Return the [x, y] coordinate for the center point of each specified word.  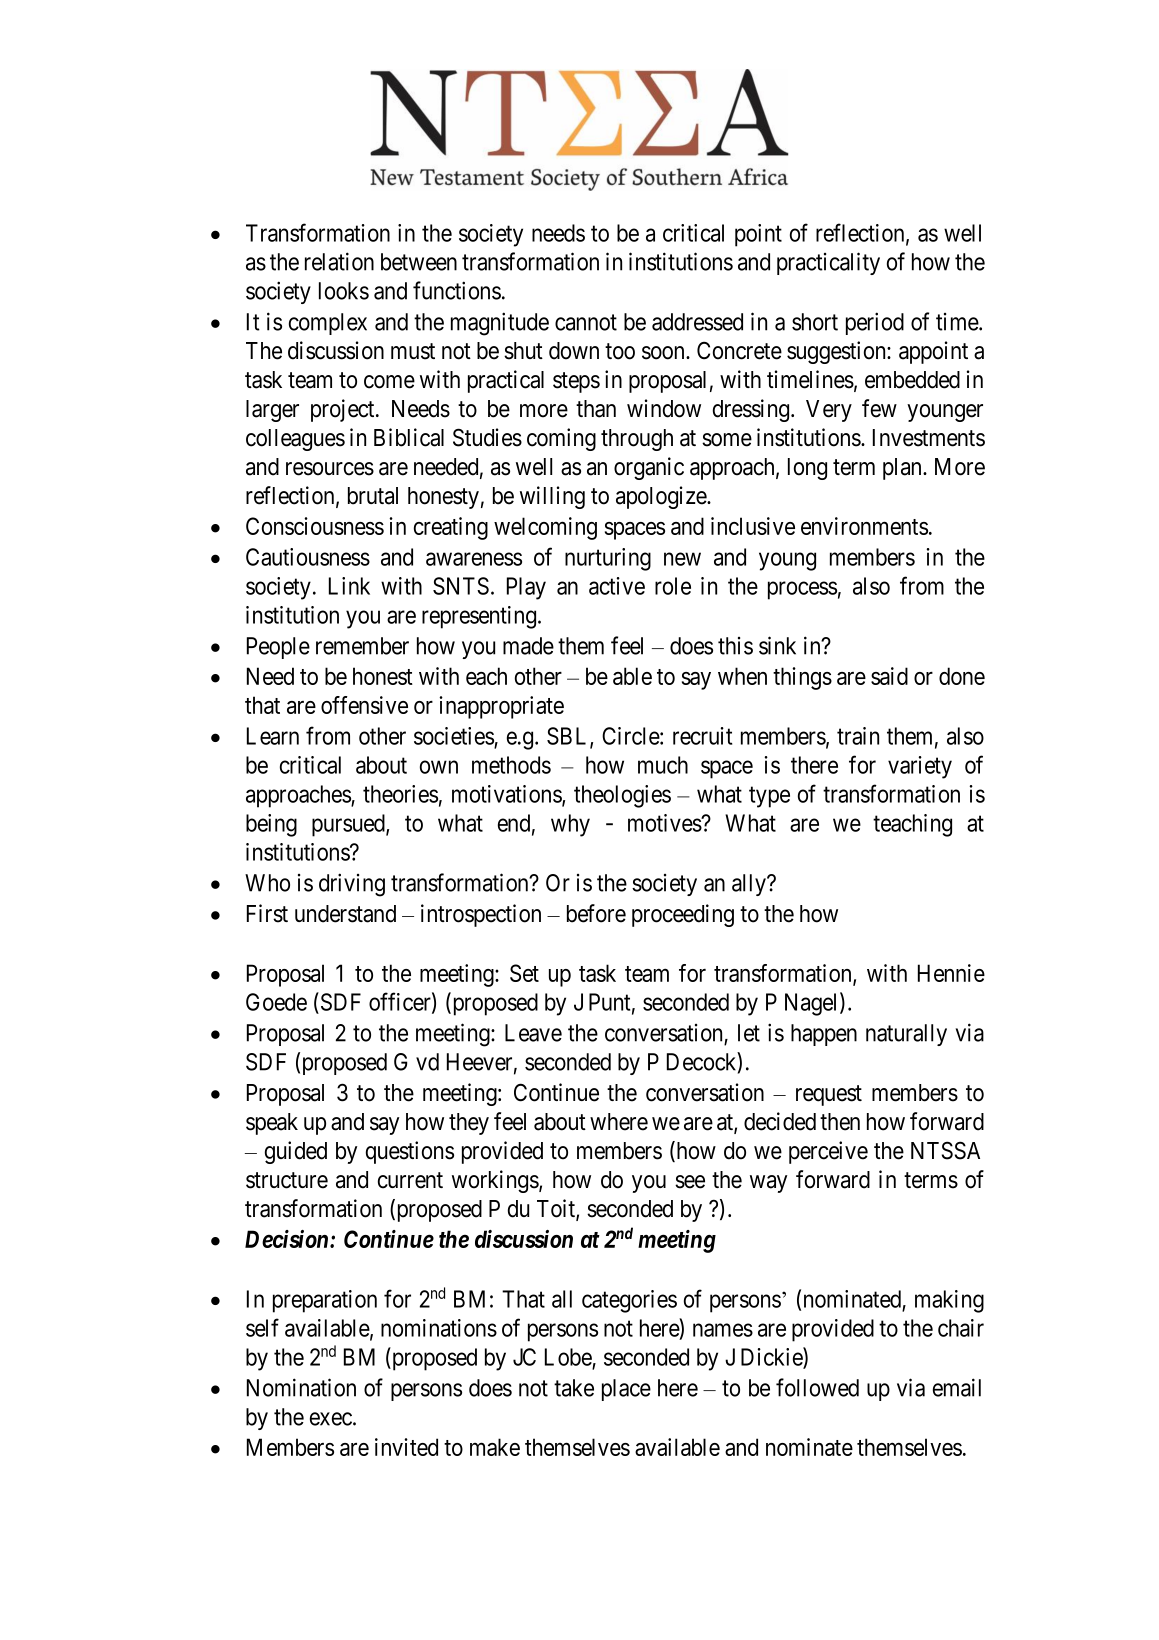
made [528, 646]
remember [362, 646]
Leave [533, 1033]
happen [824, 1035]
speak [272, 1124]
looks [344, 291]
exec [331, 1419]
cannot [586, 322]
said [889, 676]
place [626, 1390]
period [875, 323]
